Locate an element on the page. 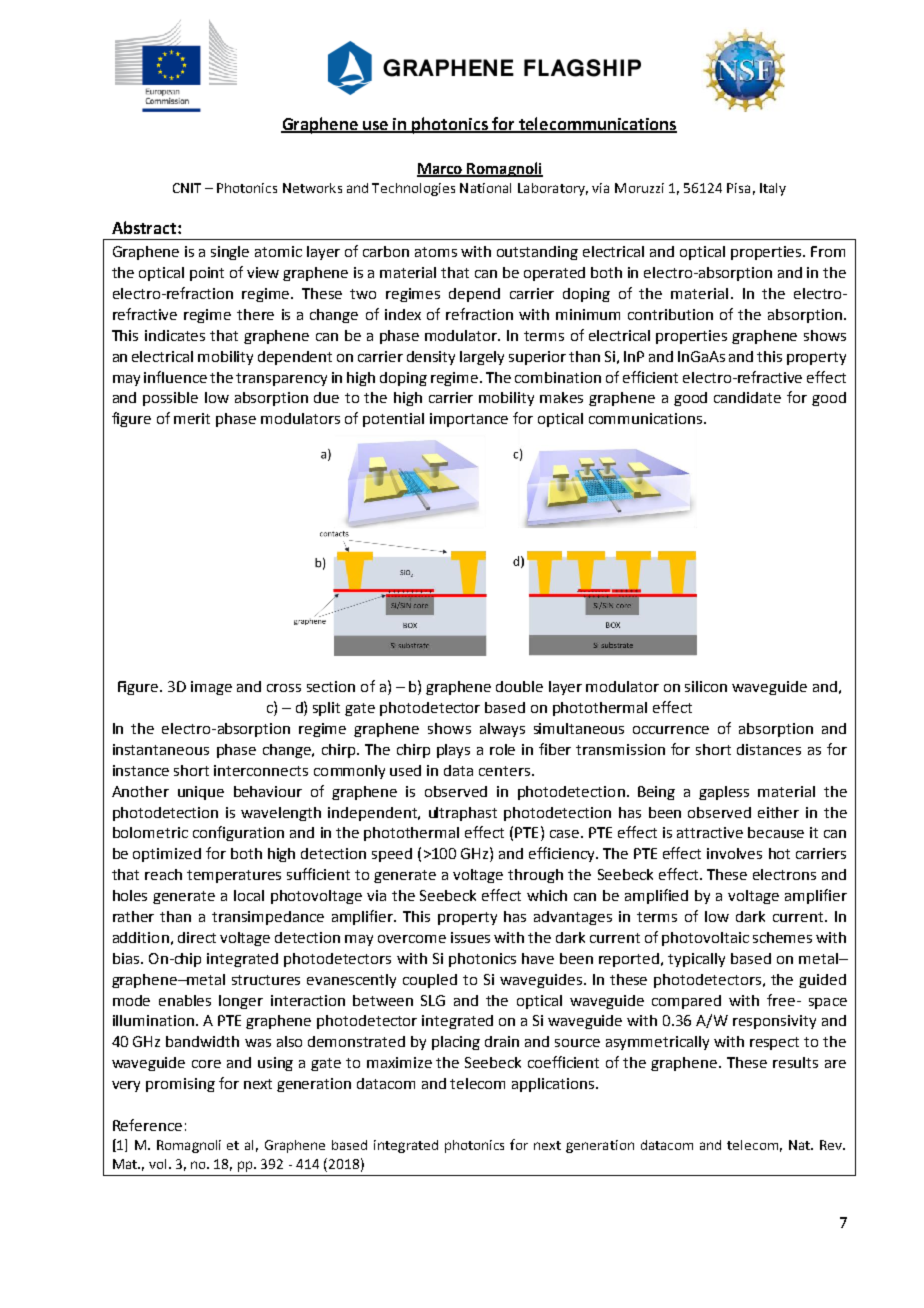  applications is located at coordinates (554, 1085).
